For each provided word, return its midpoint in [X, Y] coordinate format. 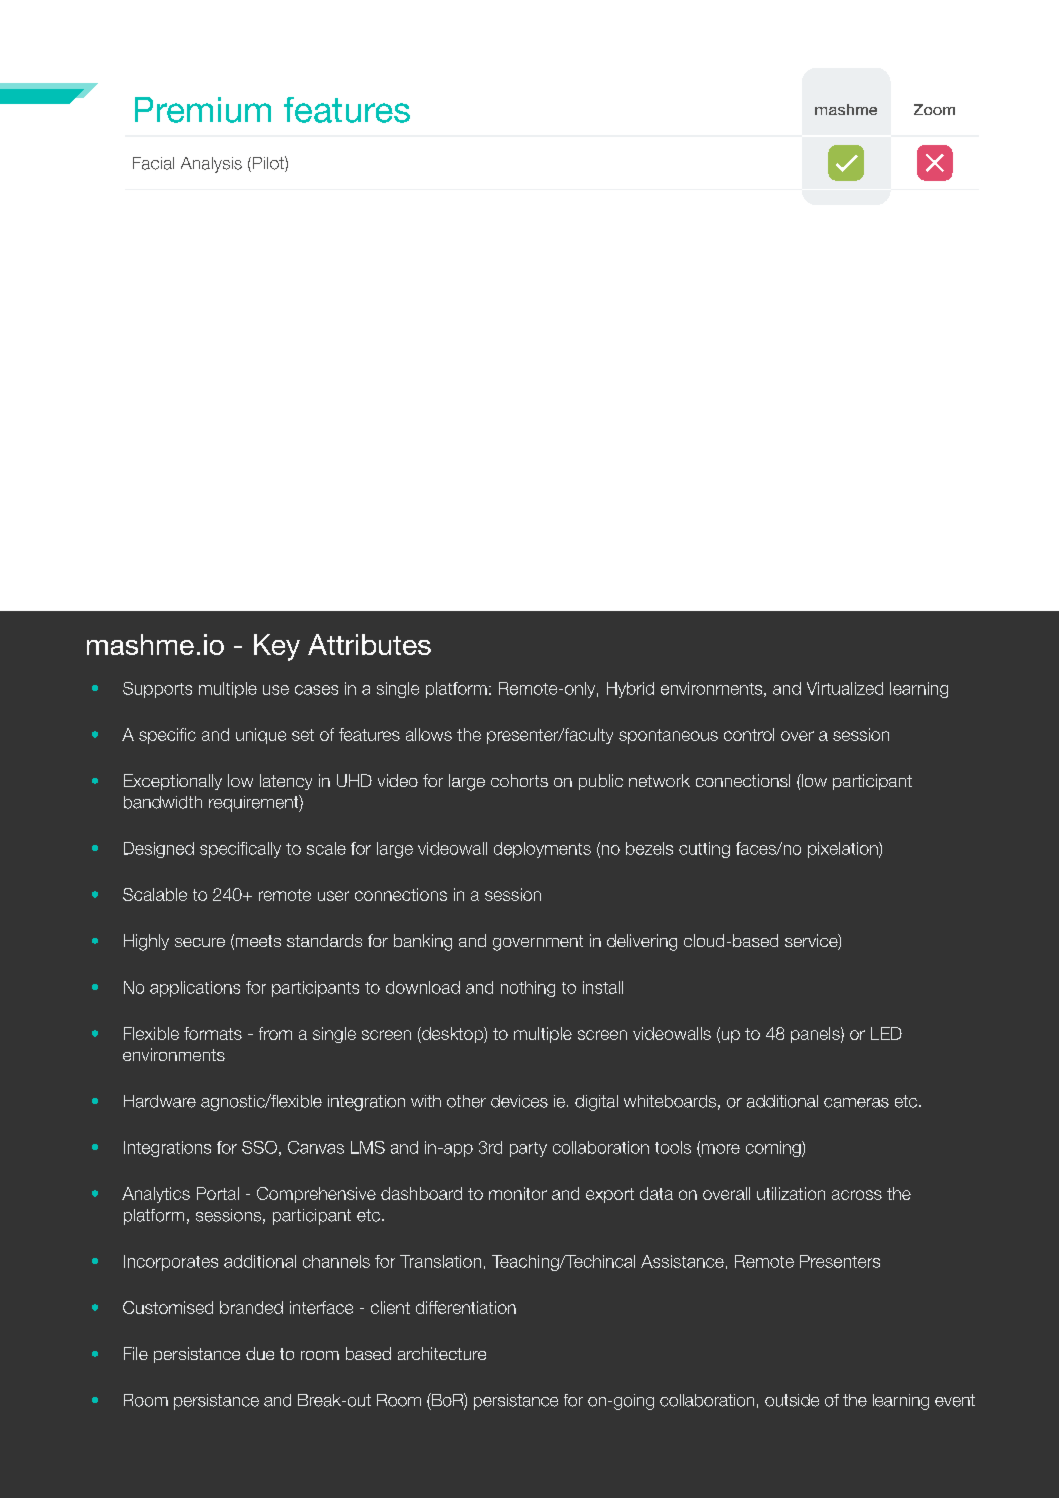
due [260, 1353]
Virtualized [845, 688]
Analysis [211, 165]
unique [261, 736]
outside [792, 1400]
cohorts [519, 780]
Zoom [934, 109]
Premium [203, 110]
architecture [442, 1353]
